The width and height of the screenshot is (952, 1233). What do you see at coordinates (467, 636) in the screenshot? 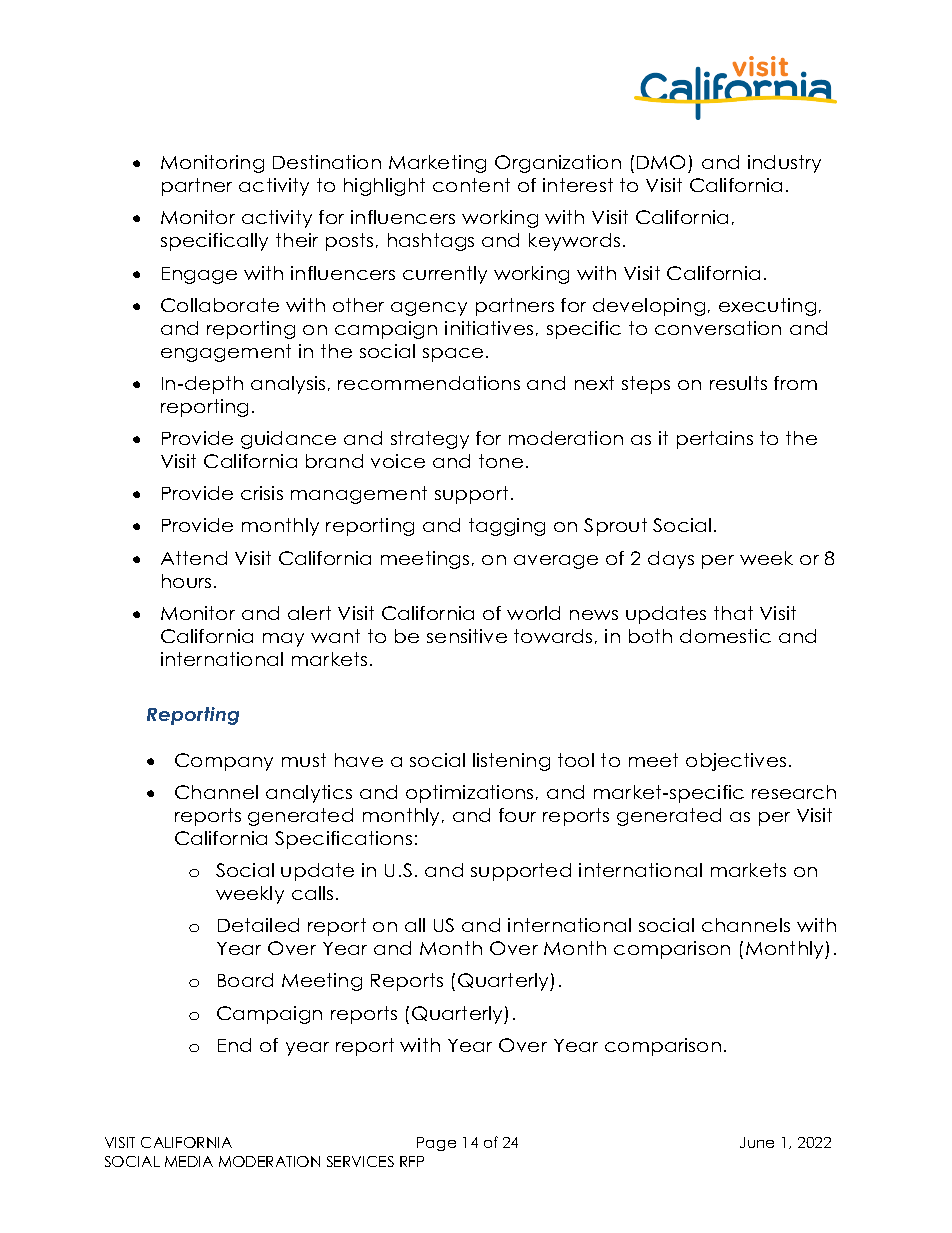
I see `sensitive` at bounding box center [467, 636].
